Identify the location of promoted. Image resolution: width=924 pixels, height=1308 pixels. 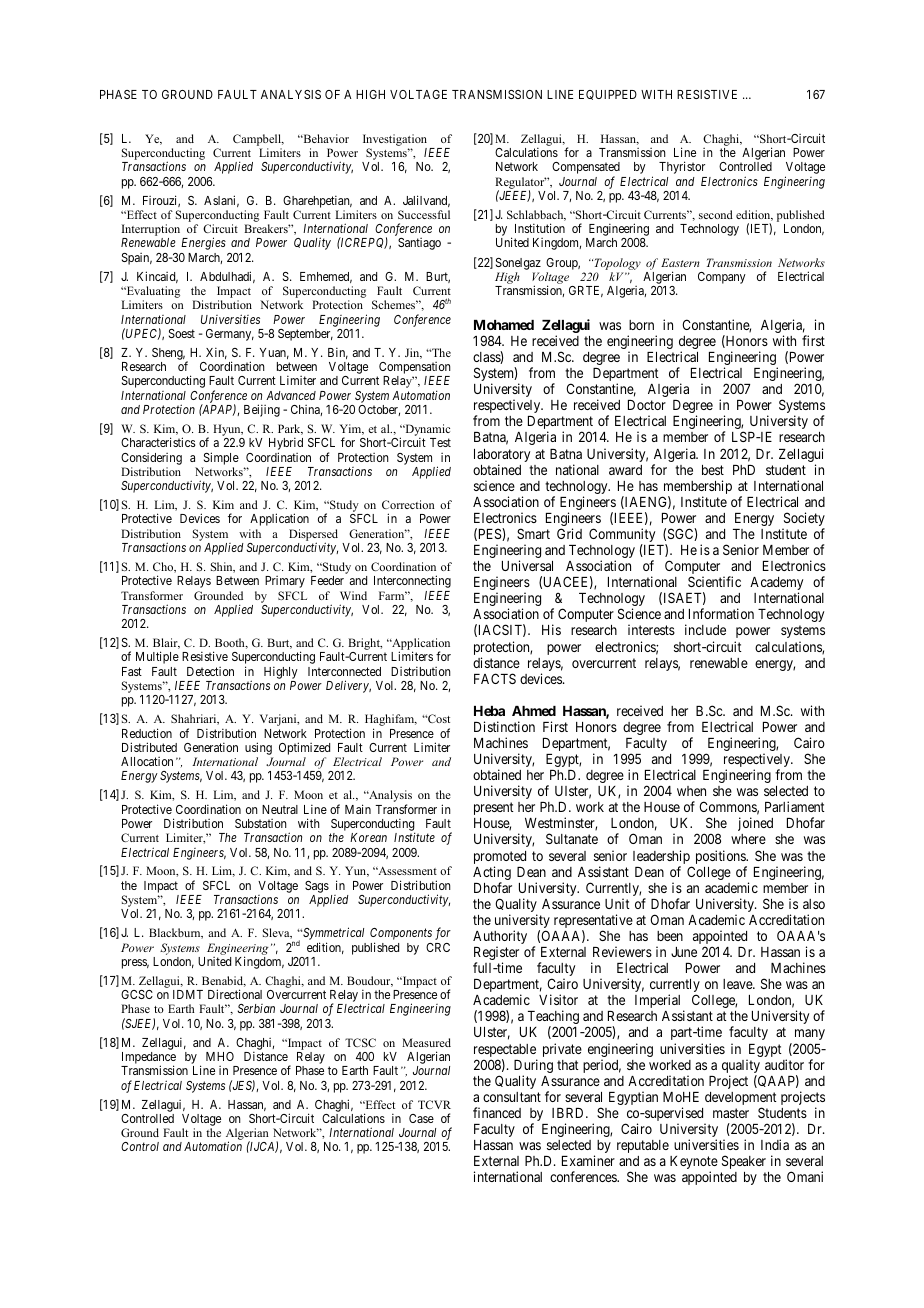
(500, 859).
